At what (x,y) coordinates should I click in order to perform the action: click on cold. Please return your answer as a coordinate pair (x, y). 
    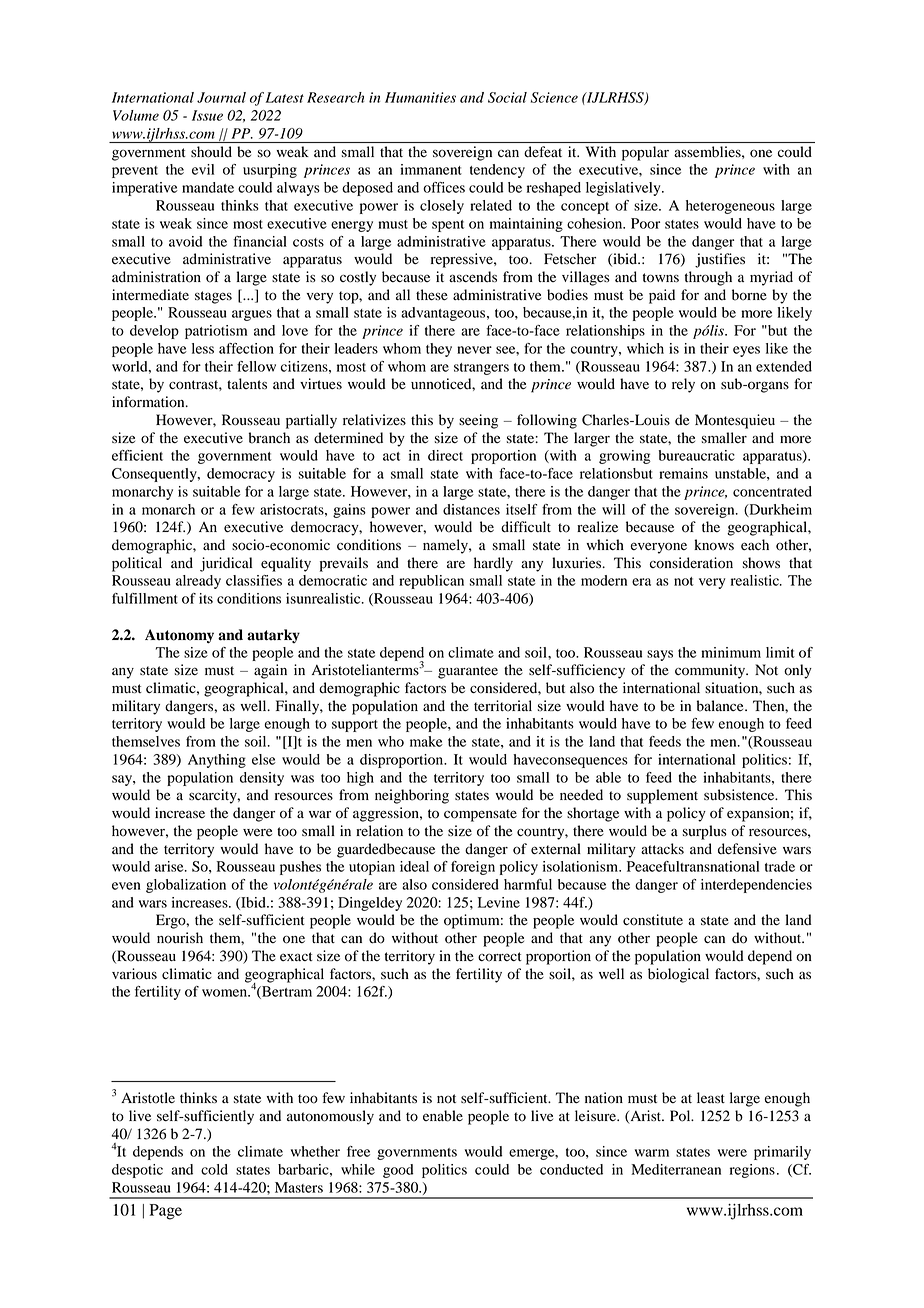
    Looking at the image, I should click on (214, 1169).
